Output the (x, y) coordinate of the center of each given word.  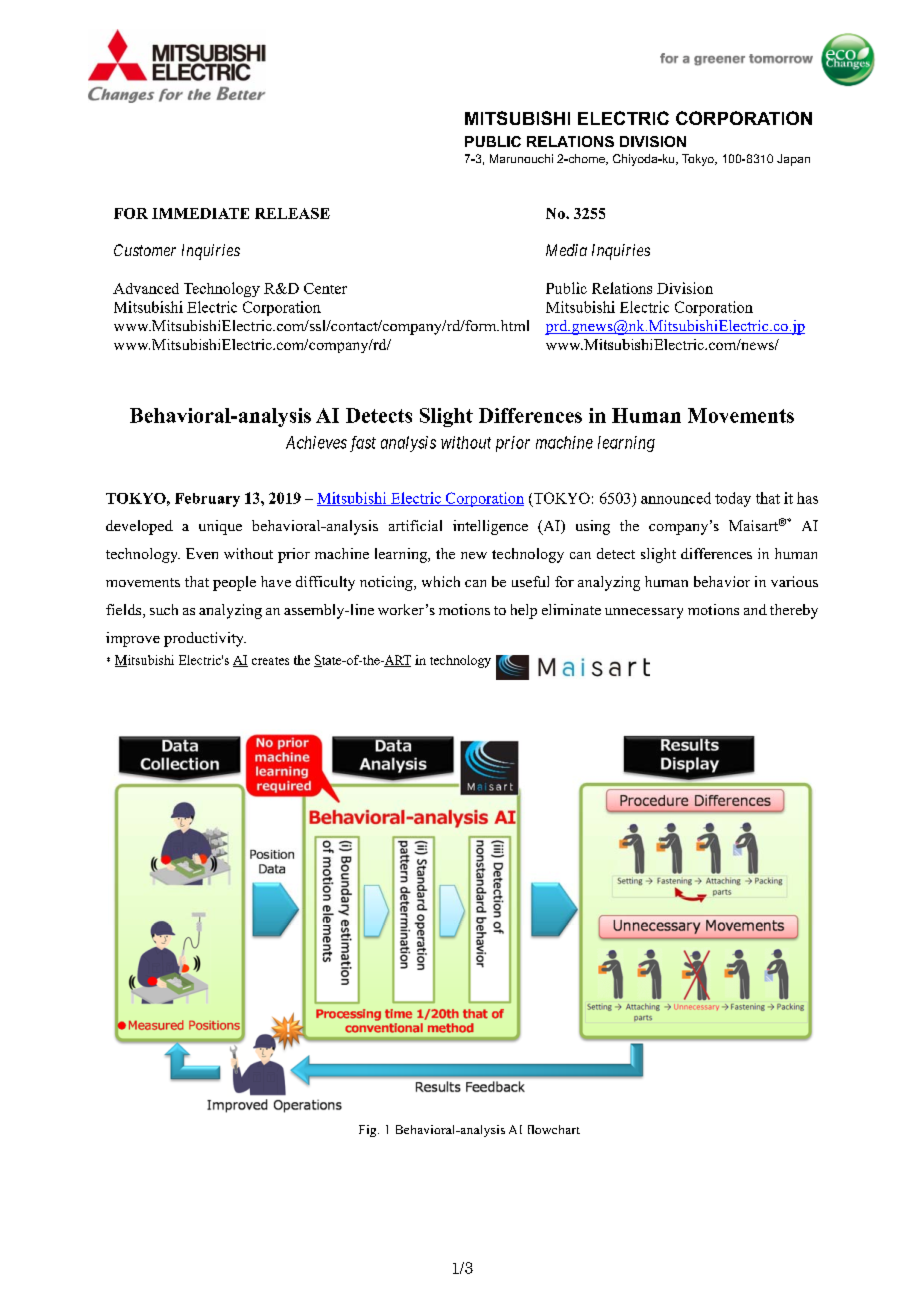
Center (325, 288)
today (733, 499)
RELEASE (292, 213)
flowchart (554, 1129)
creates (270, 661)
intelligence (490, 527)
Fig (369, 1131)
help (524, 611)
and (755, 609)
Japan (793, 160)
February (207, 500)
